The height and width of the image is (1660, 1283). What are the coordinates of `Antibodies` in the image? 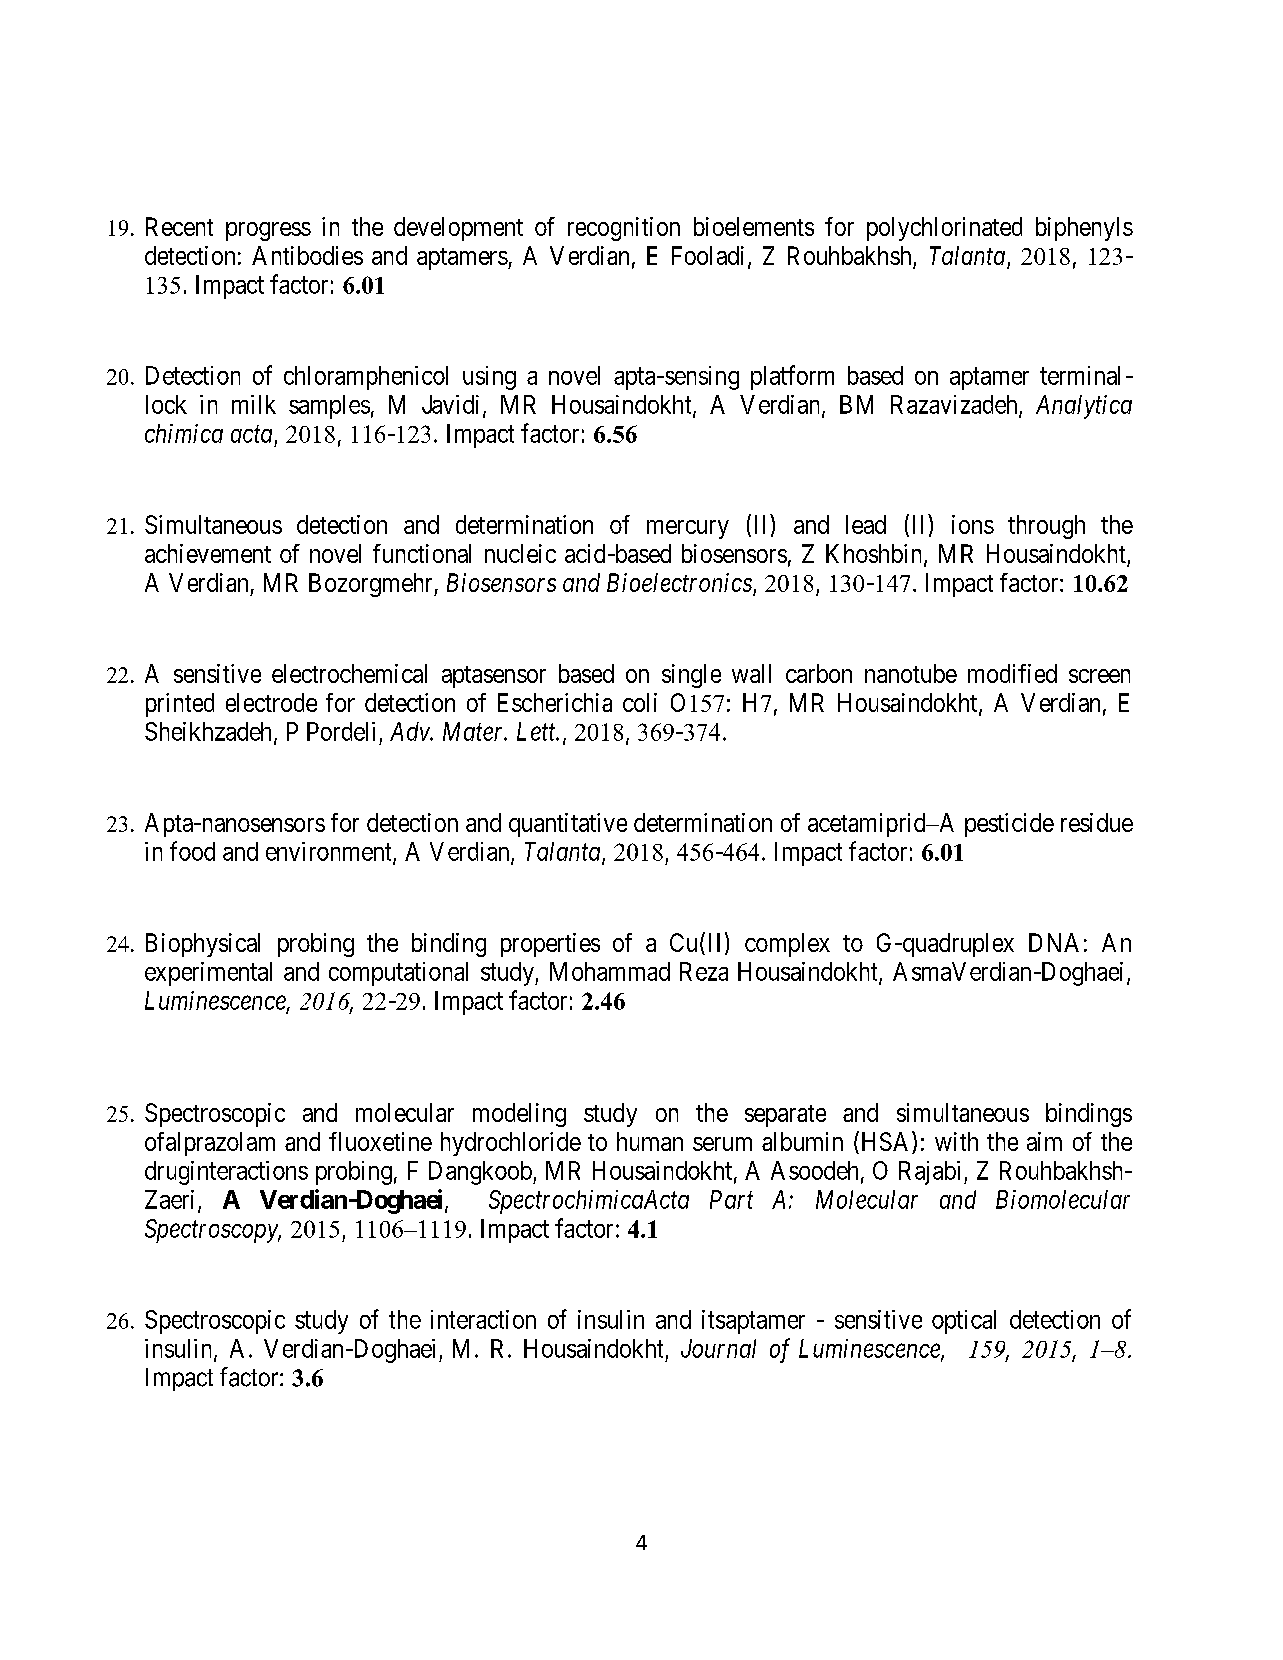 It's located at (307, 255).
